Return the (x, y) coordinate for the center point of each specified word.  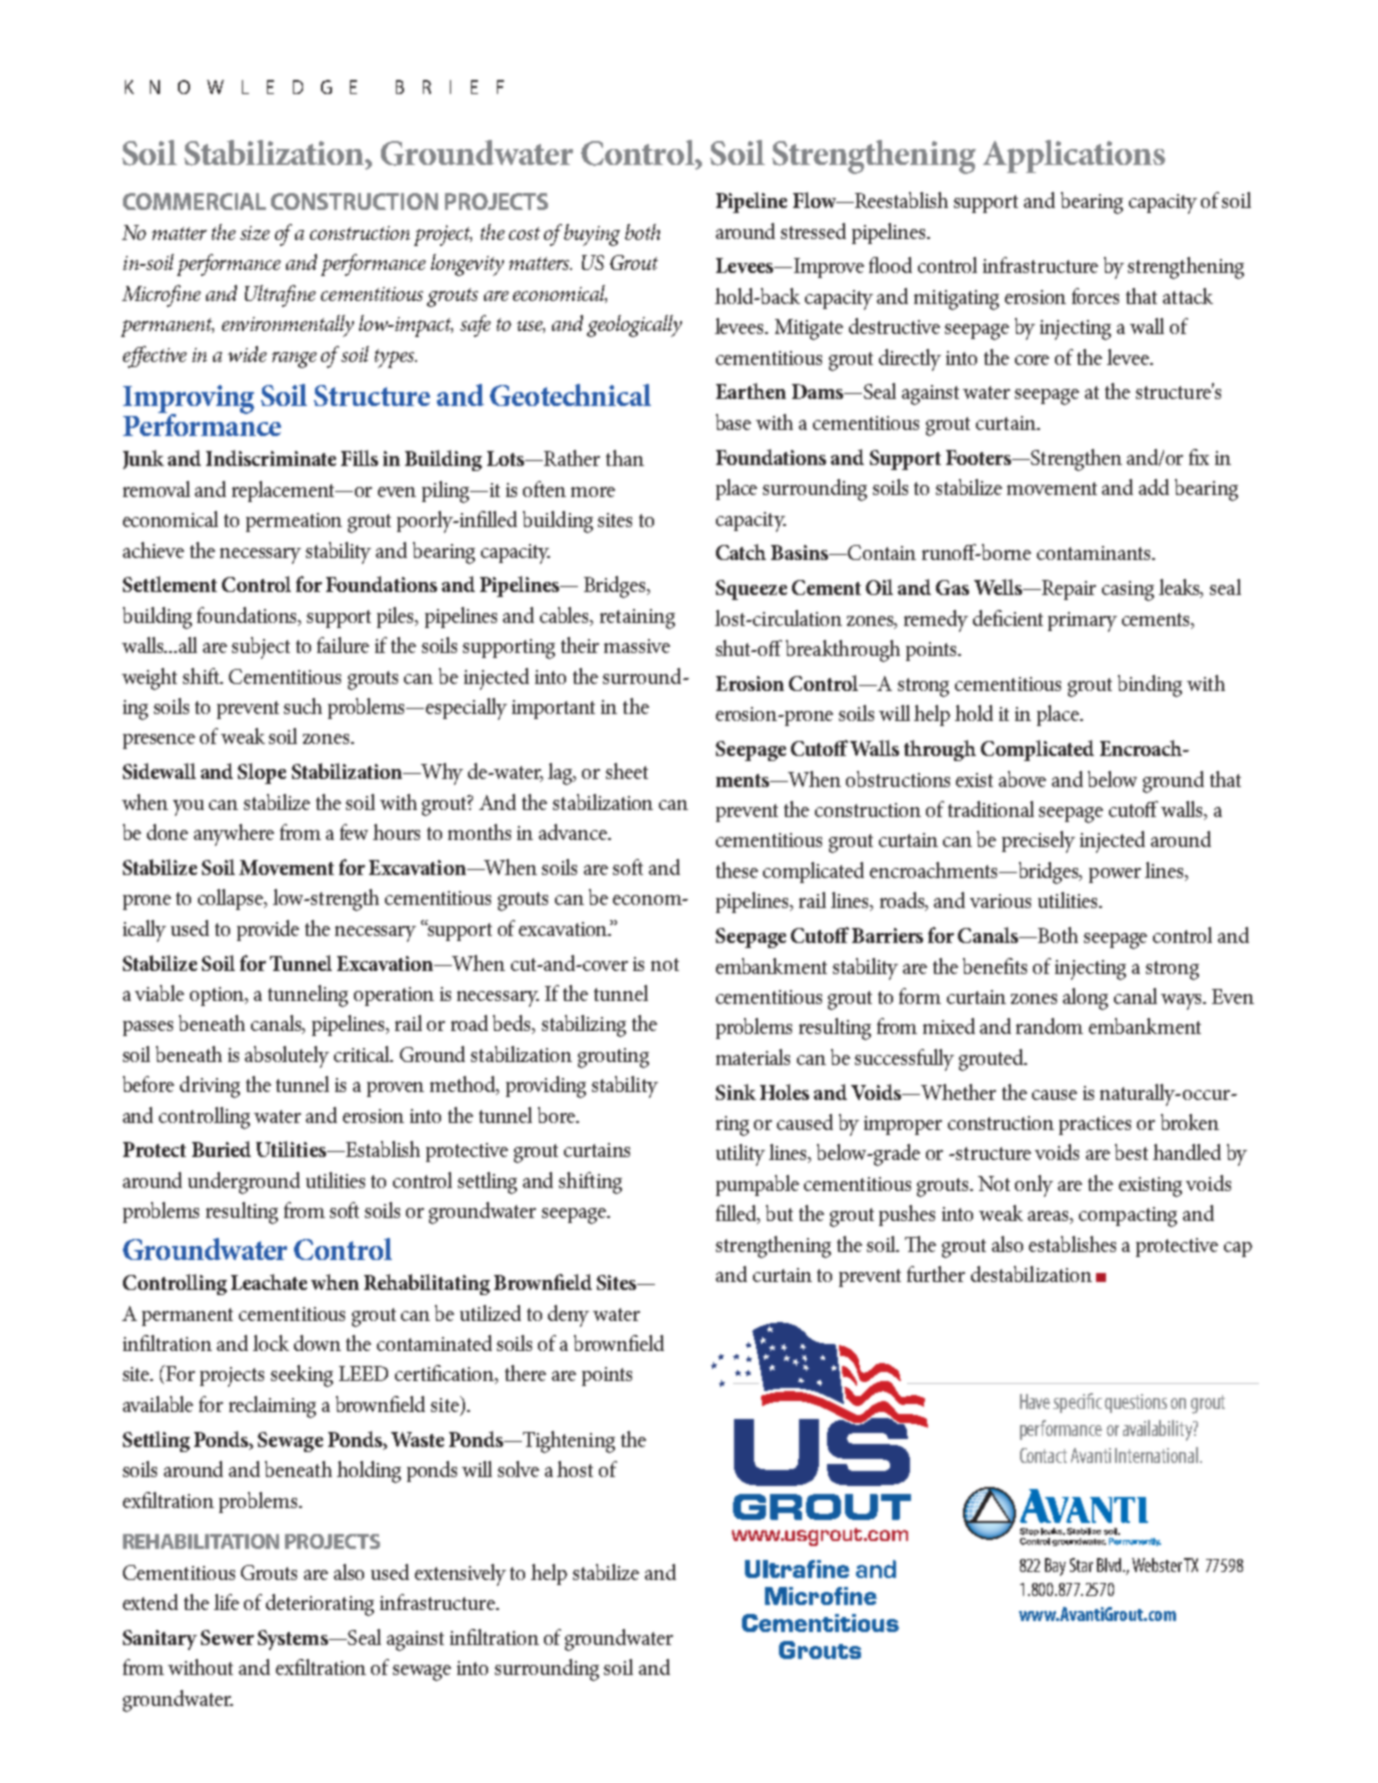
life (226, 1602)
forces (1095, 296)
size (255, 233)
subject (261, 648)
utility (740, 1155)
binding (1150, 686)
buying (592, 235)
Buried (221, 1149)
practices (1095, 1125)
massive (637, 646)
